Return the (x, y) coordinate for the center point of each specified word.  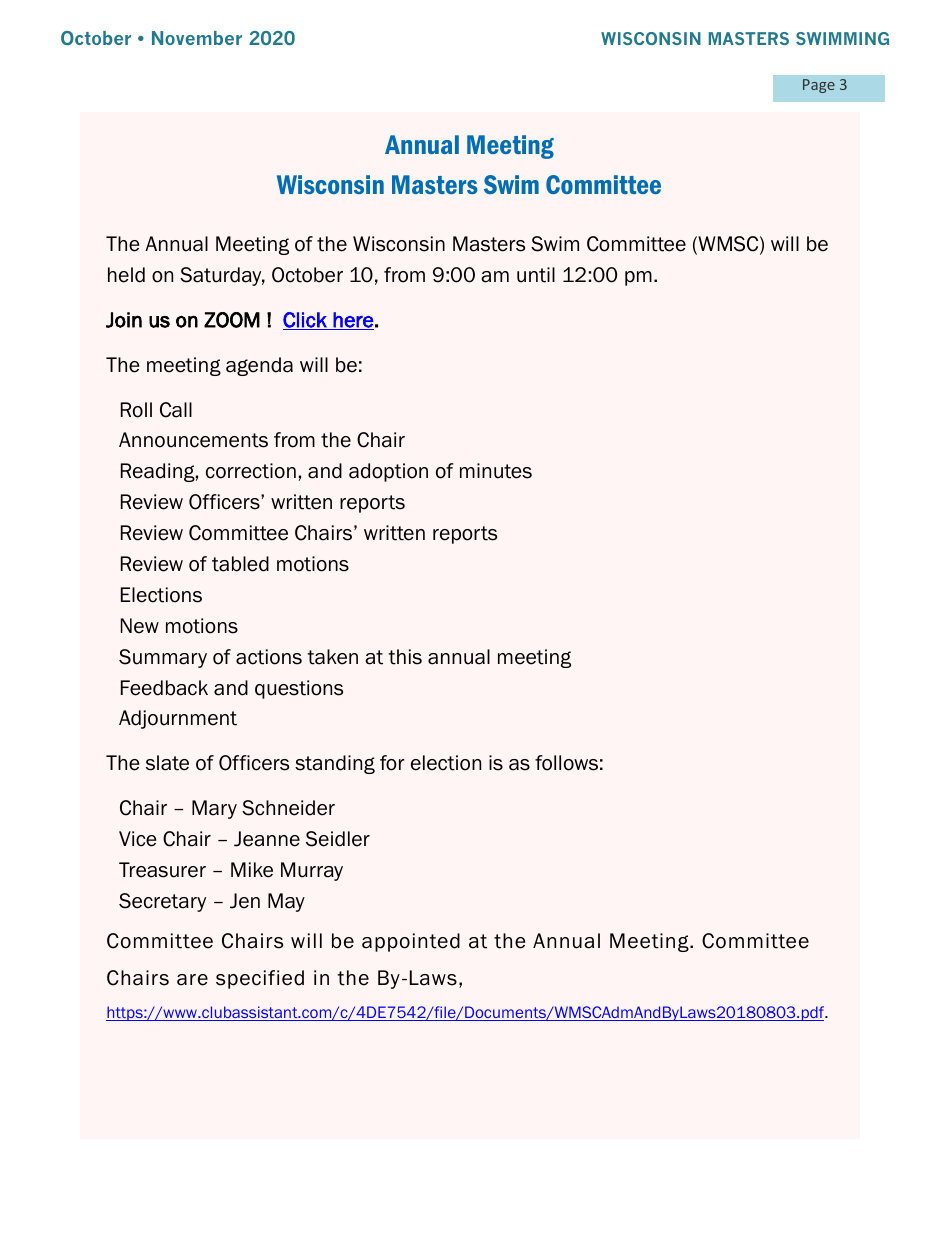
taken (332, 657)
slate (167, 763)
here (352, 321)
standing (335, 764)
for (392, 763)
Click (306, 321)
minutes (496, 471)
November (197, 38)
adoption (388, 472)
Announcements (193, 440)
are (192, 980)
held (126, 275)
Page (819, 86)
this (405, 657)
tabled (240, 564)
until (536, 275)
